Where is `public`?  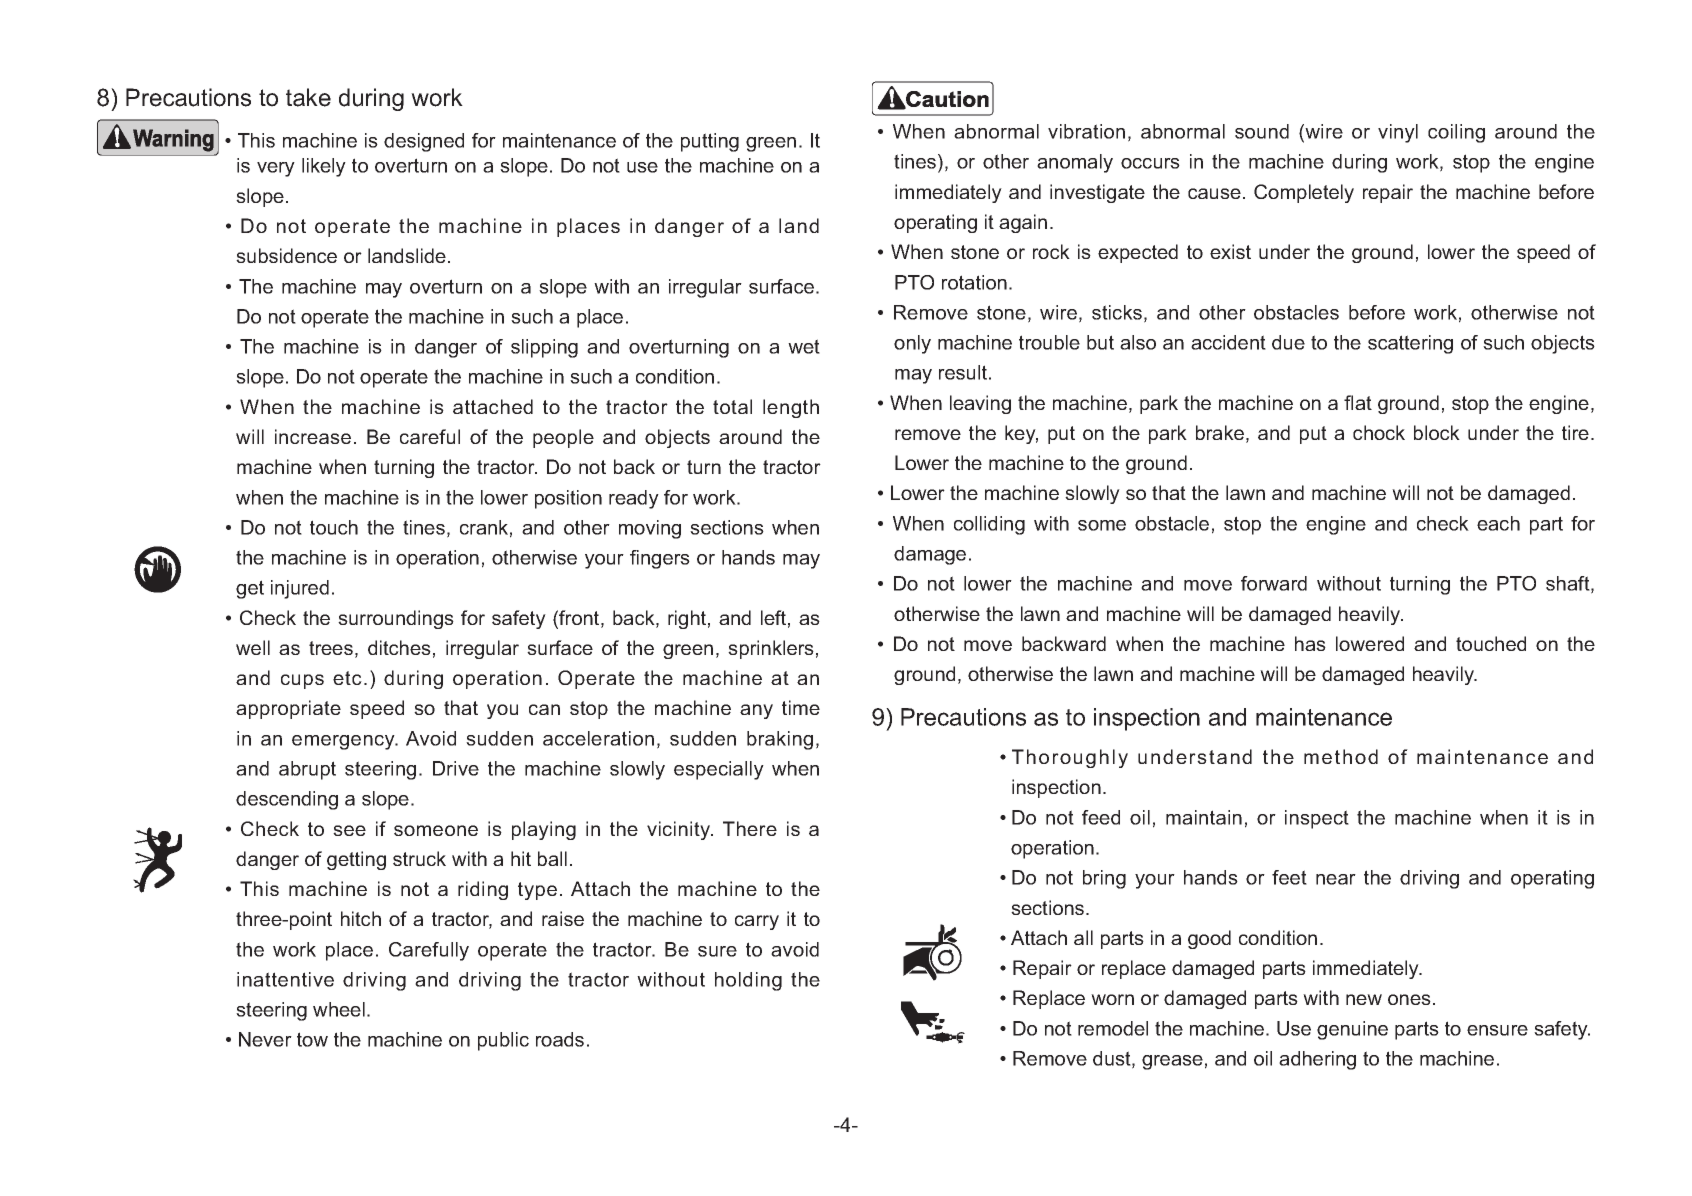 public is located at coordinates (503, 1041).
